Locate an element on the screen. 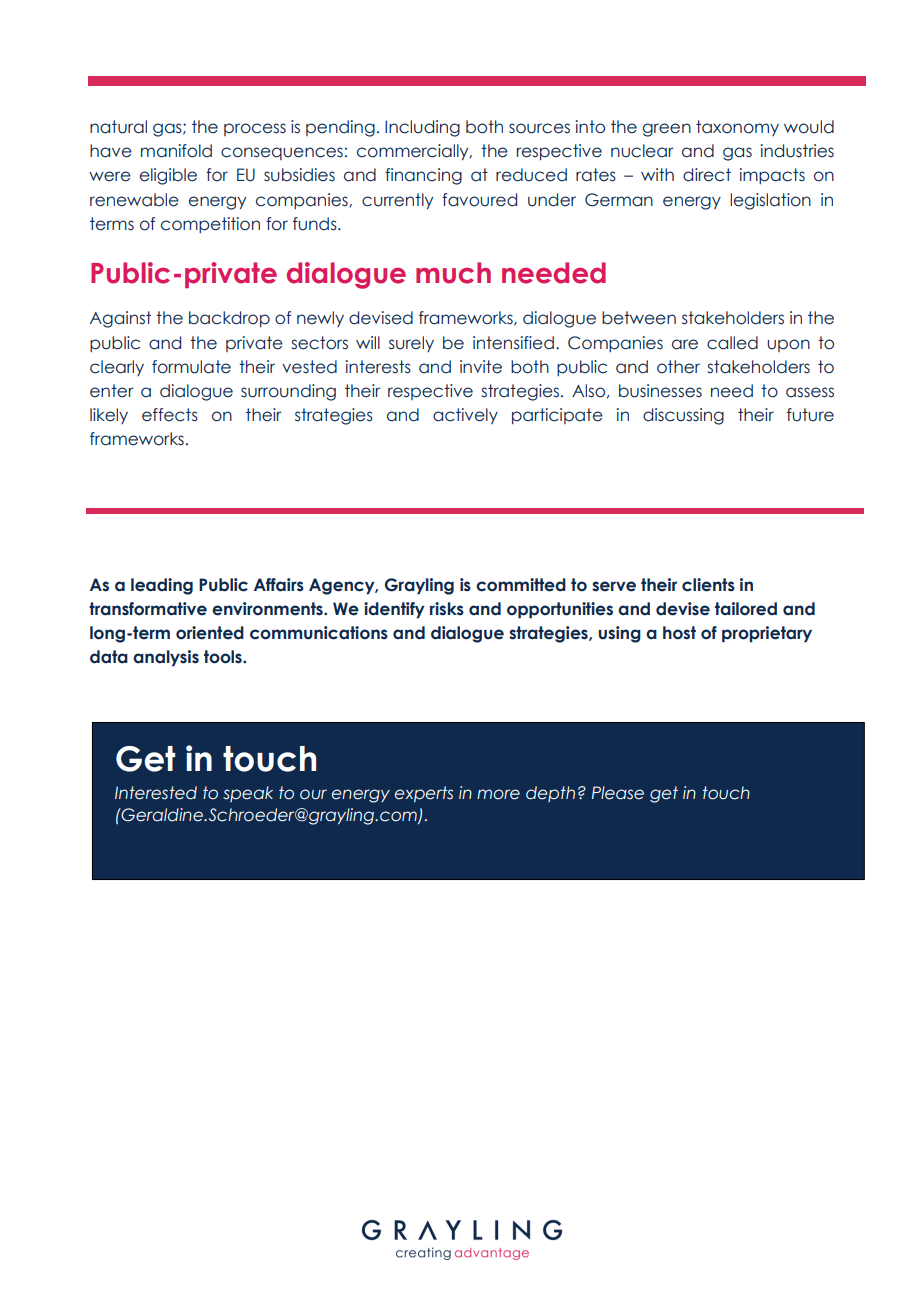 The width and height of the screenshot is (924, 1309). manifold is located at coordinates (176, 151).
